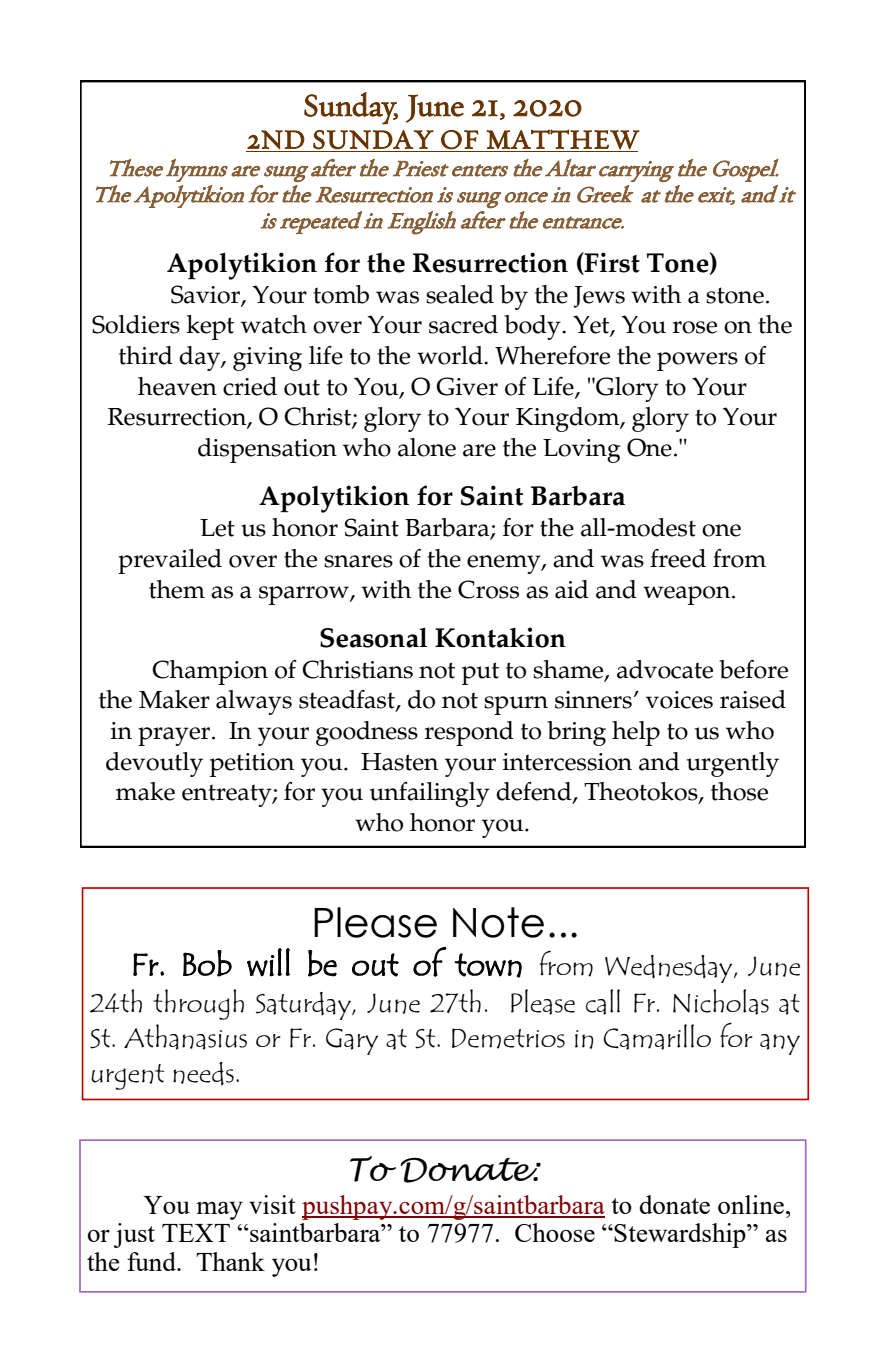 The width and height of the image is (887, 1372). What do you see at coordinates (611, 263) in the image?
I see `First` at bounding box center [611, 263].
